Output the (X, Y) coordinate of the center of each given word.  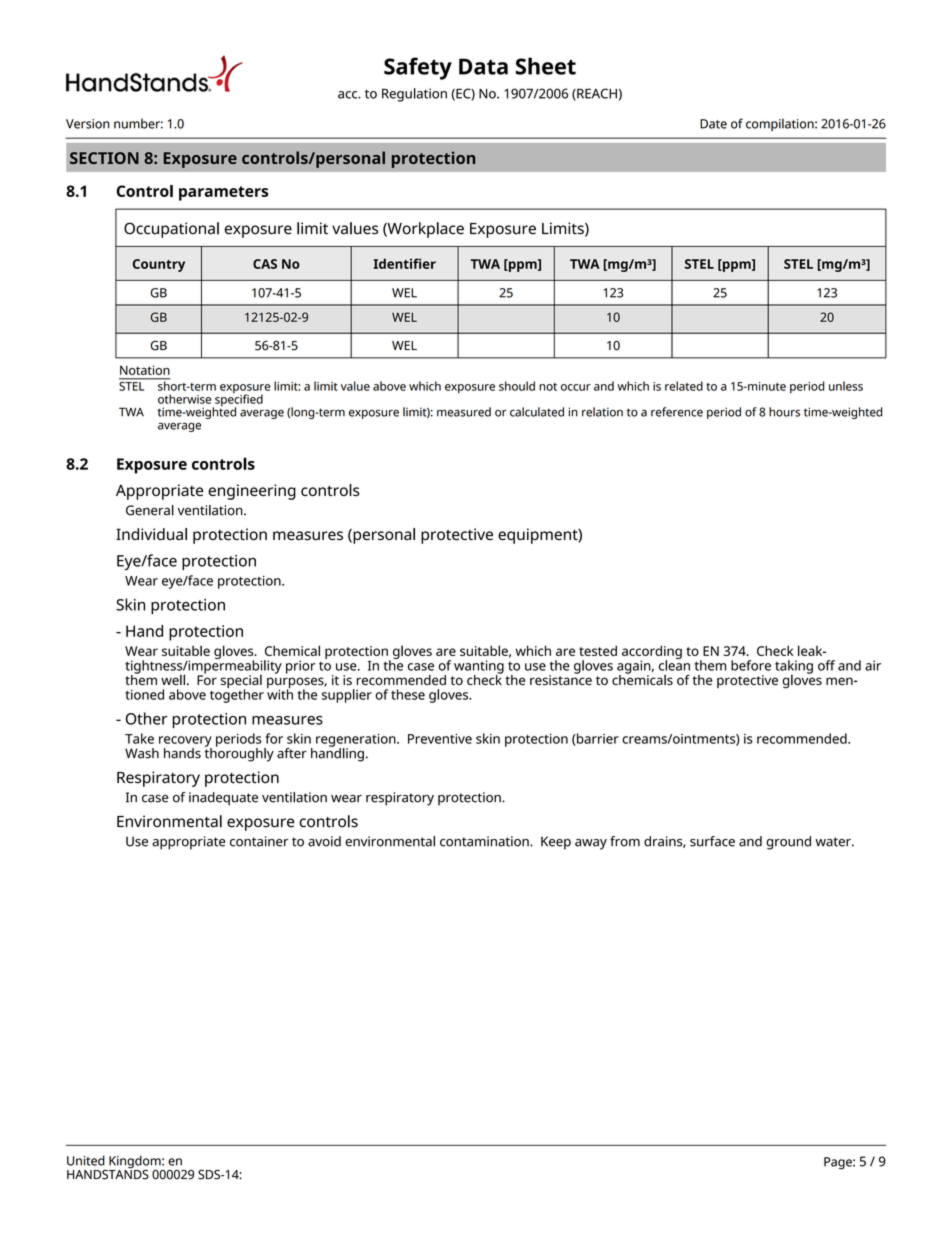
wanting (479, 668)
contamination (485, 841)
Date (713, 124)
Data (483, 66)
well (173, 679)
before (751, 665)
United (86, 1160)
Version (87, 124)
